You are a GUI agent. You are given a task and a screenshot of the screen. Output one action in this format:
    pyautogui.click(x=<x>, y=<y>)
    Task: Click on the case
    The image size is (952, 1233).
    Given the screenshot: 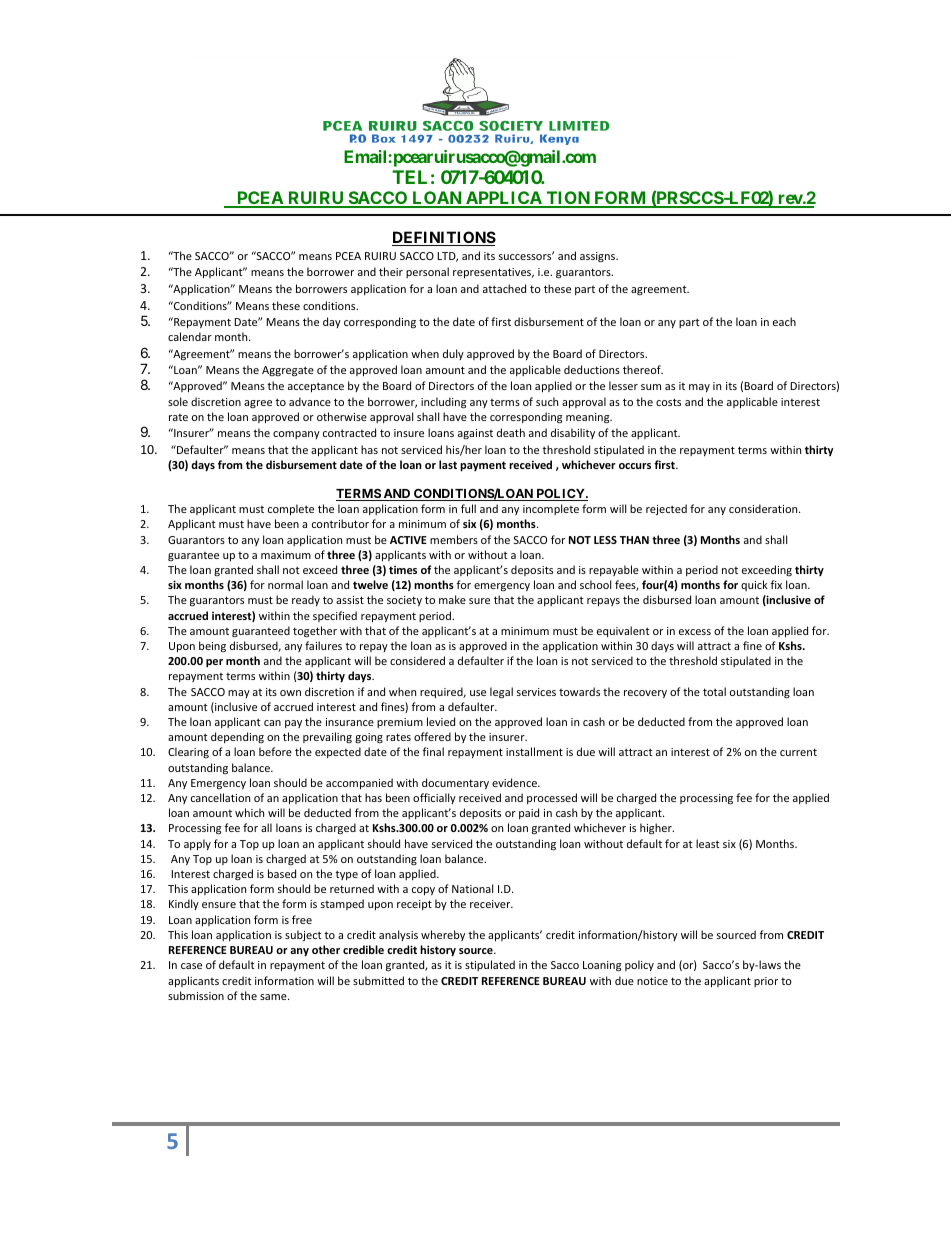 What is the action you would take?
    pyautogui.click(x=191, y=966)
